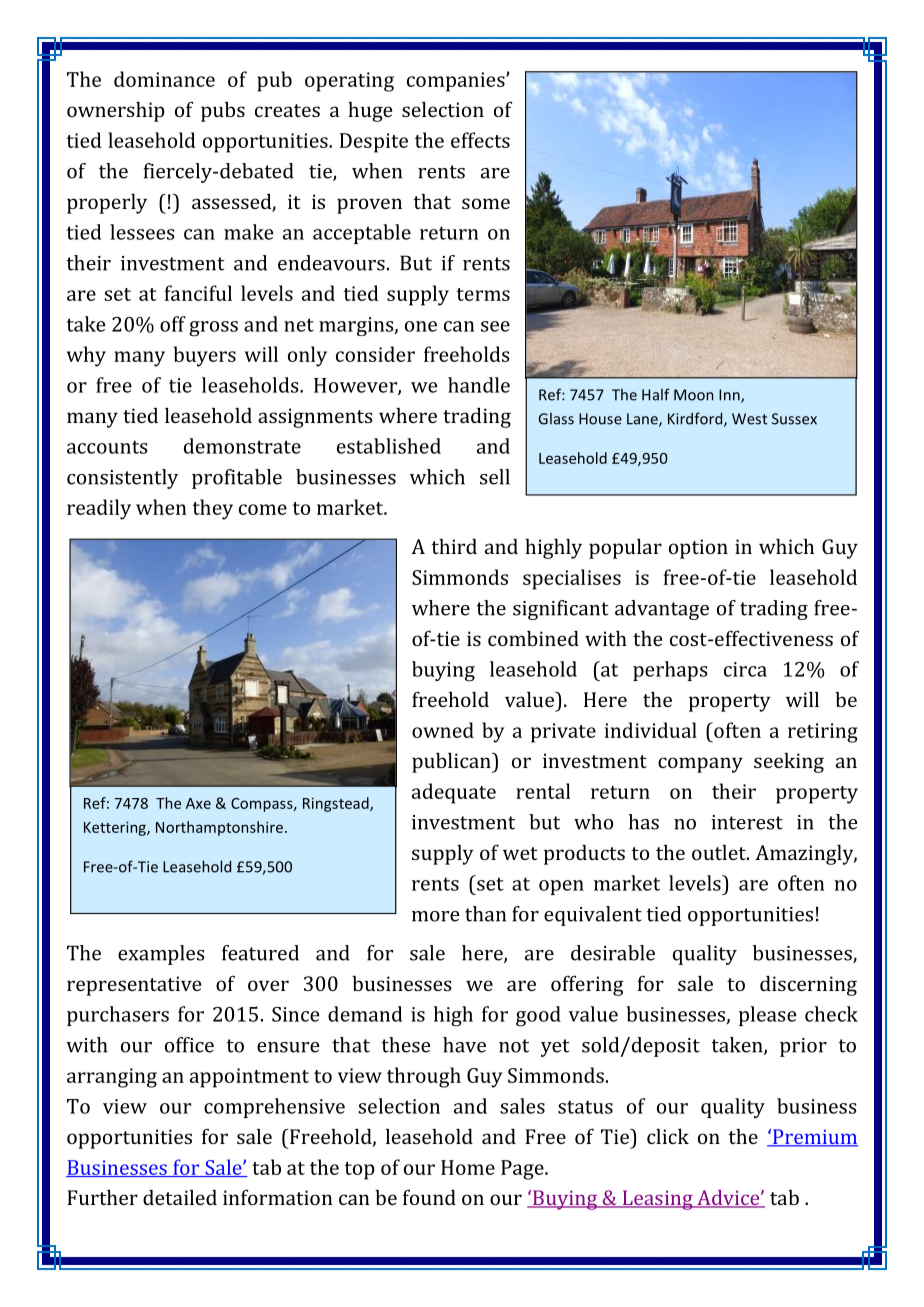 This screenshot has width=924, height=1307. Describe the element at coordinates (457, 82) in the screenshot. I see `companies` at that location.
